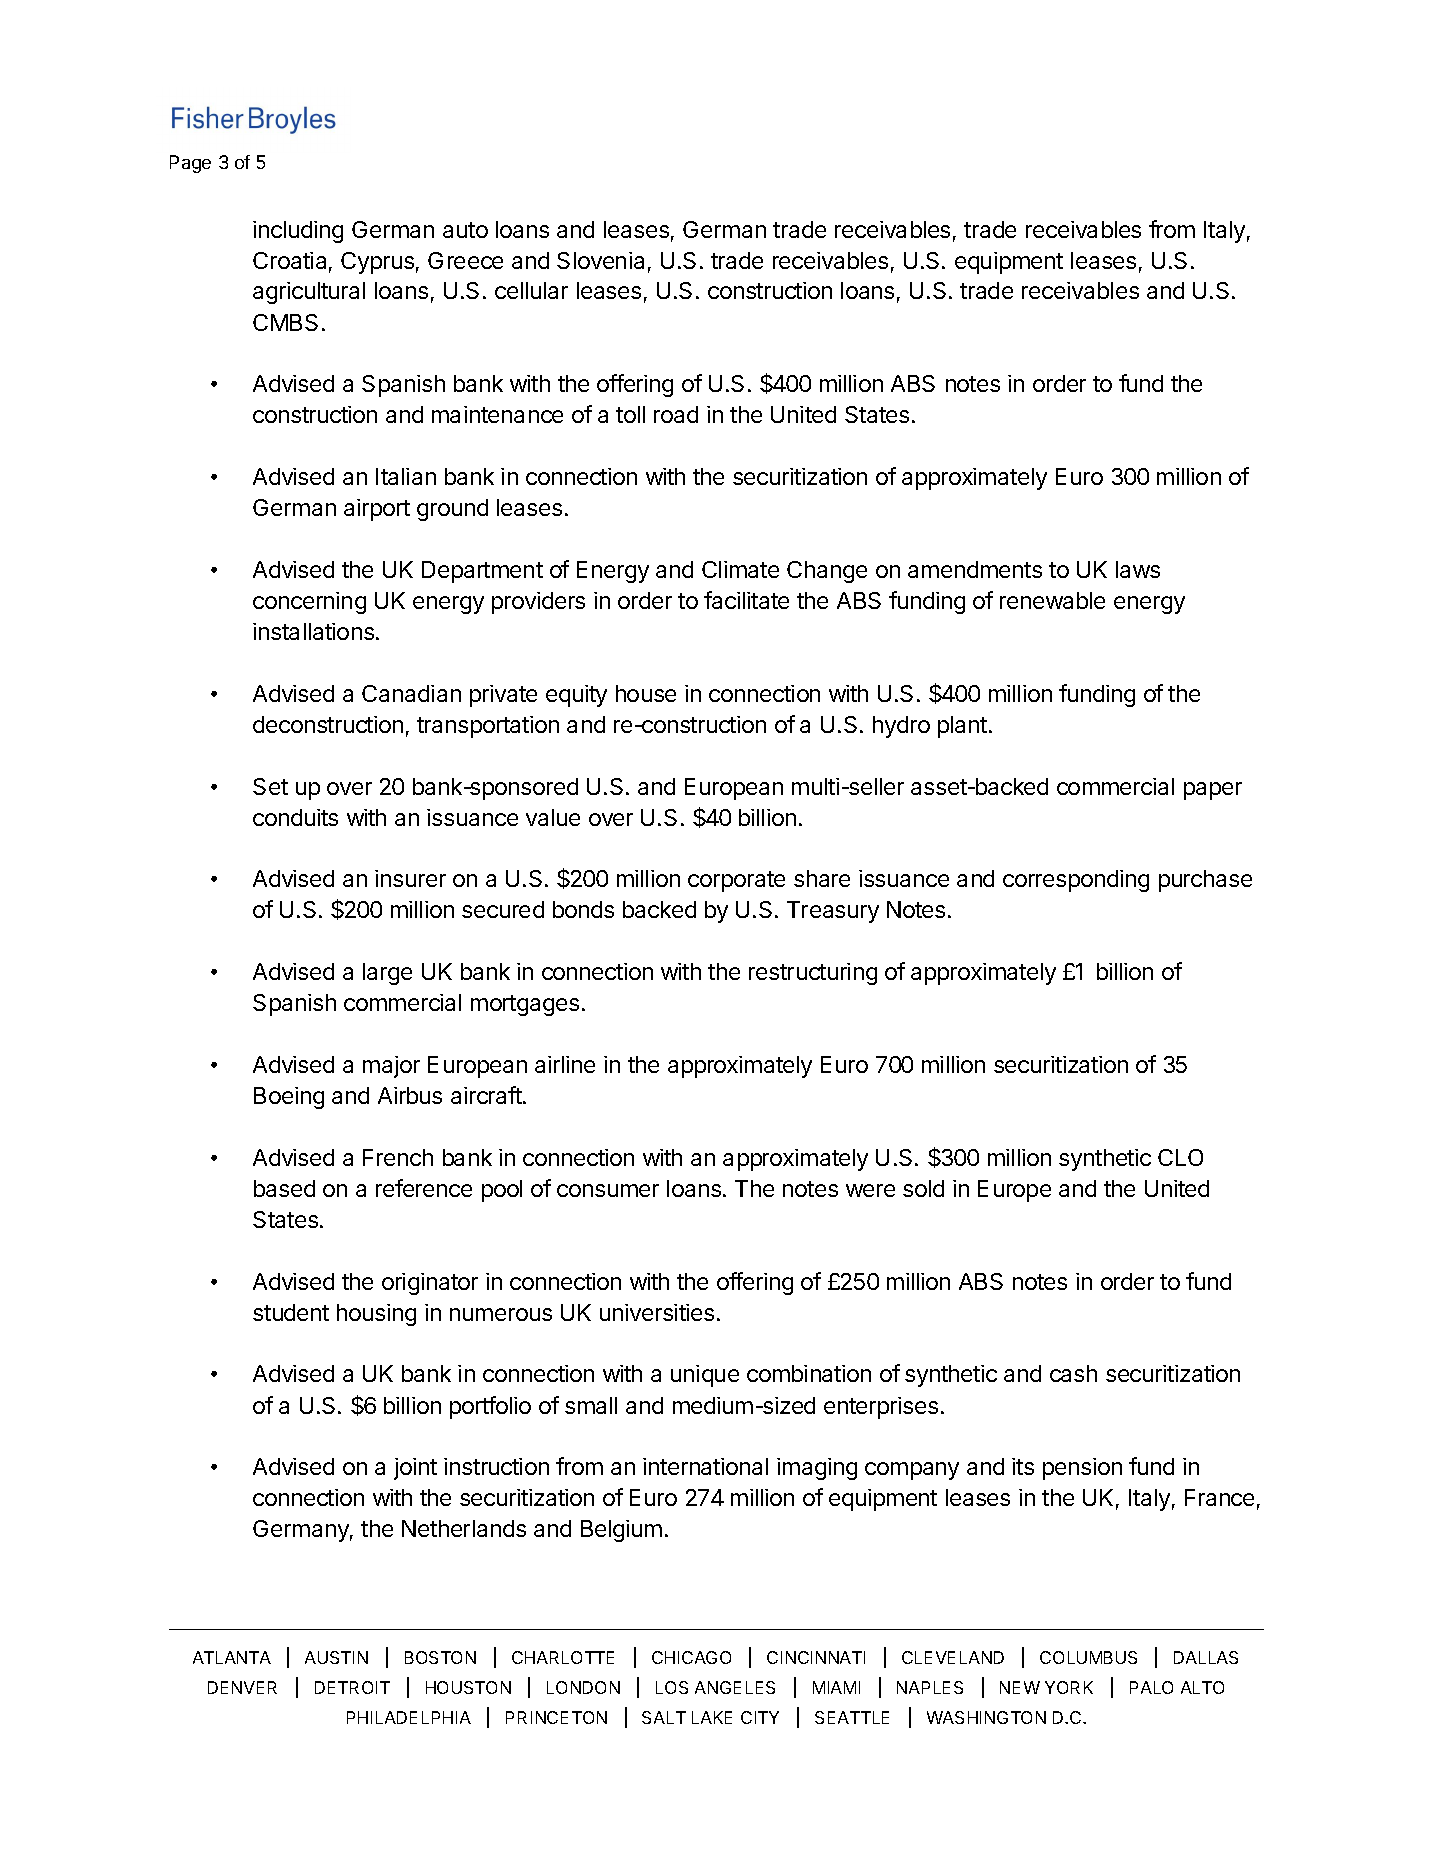  I want to click on conduits, so click(295, 817).
